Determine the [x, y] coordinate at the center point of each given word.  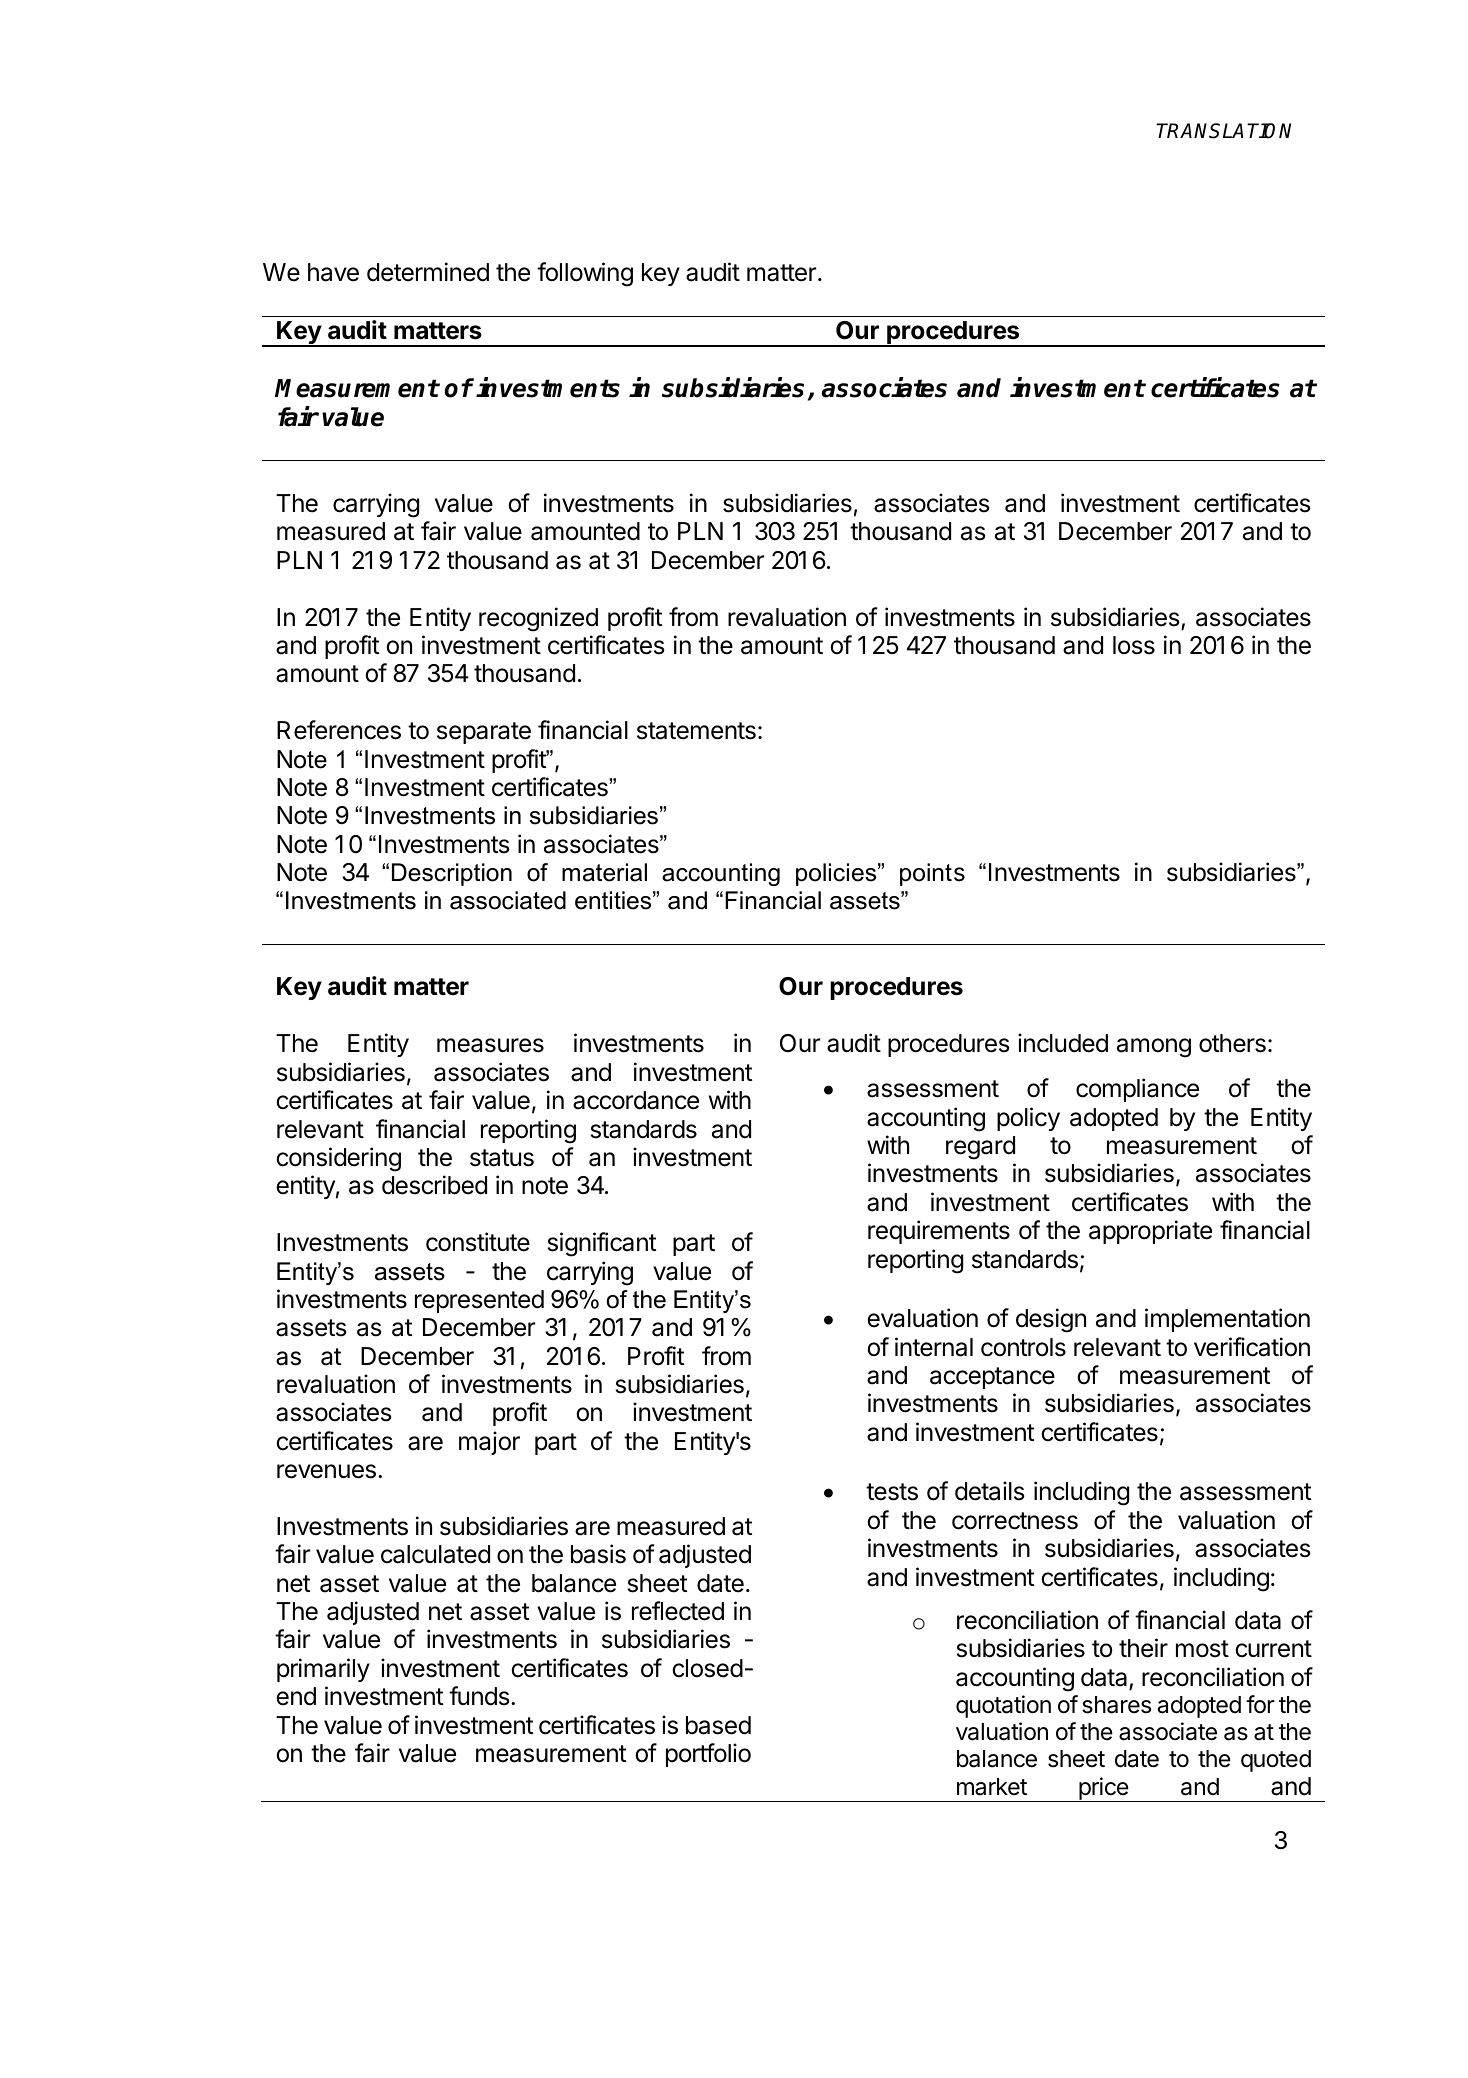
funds [479, 1696]
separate [484, 733]
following [585, 274]
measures [490, 1045]
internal [934, 1347]
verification [1252, 1347]
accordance [636, 1100]
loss [1134, 645]
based [718, 1725]
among [1154, 1048]
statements [696, 731]
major [489, 1443]
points [932, 874]
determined [428, 272]
